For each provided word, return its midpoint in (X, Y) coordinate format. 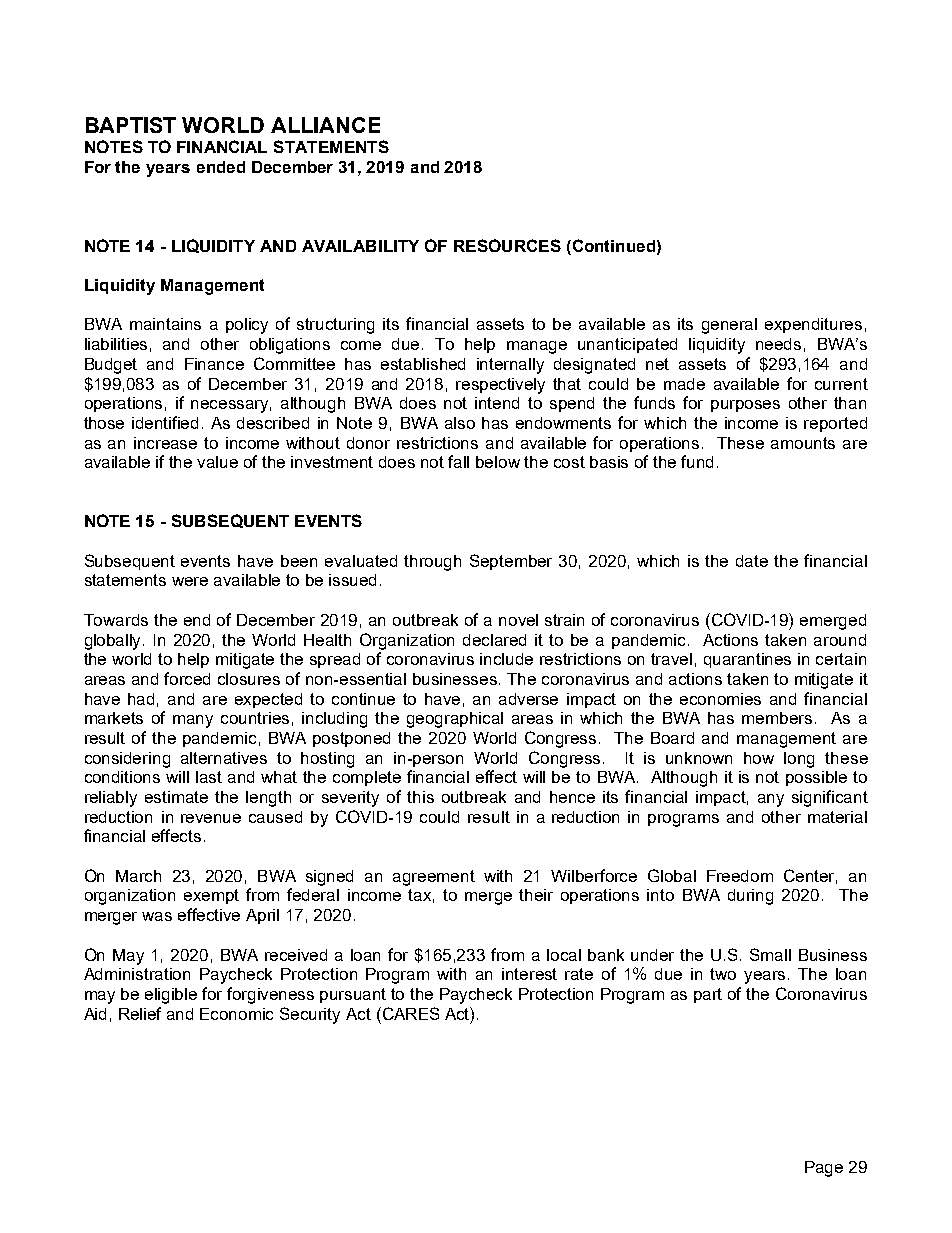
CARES (409, 1013)
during (750, 897)
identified (165, 422)
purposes (745, 406)
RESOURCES (507, 245)
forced (187, 678)
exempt (211, 896)
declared (494, 640)
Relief (140, 1013)
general (729, 326)
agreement (434, 878)
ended (221, 167)
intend (497, 403)
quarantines (747, 660)
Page (824, 1169)
